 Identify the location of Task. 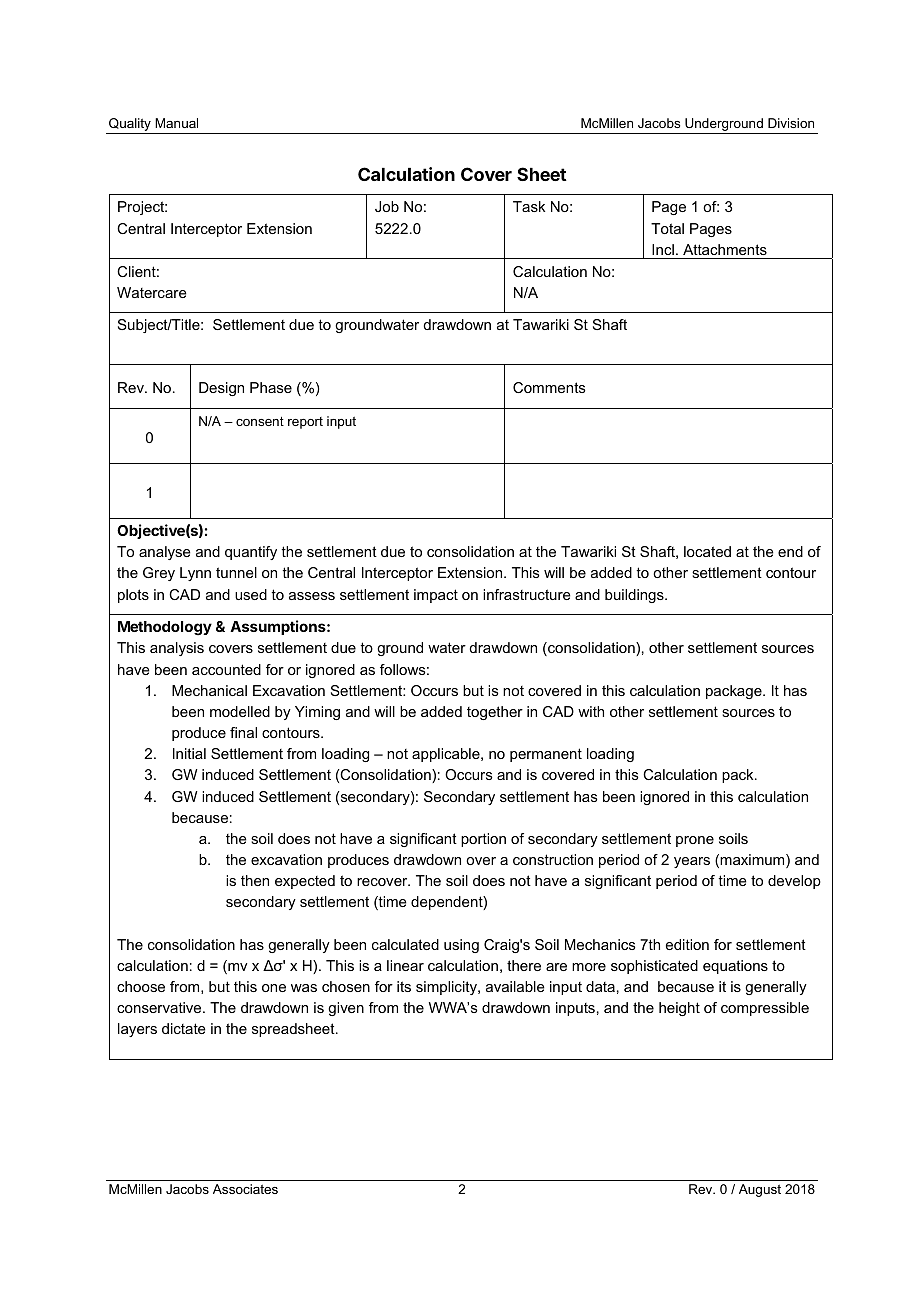
(529, 206).
